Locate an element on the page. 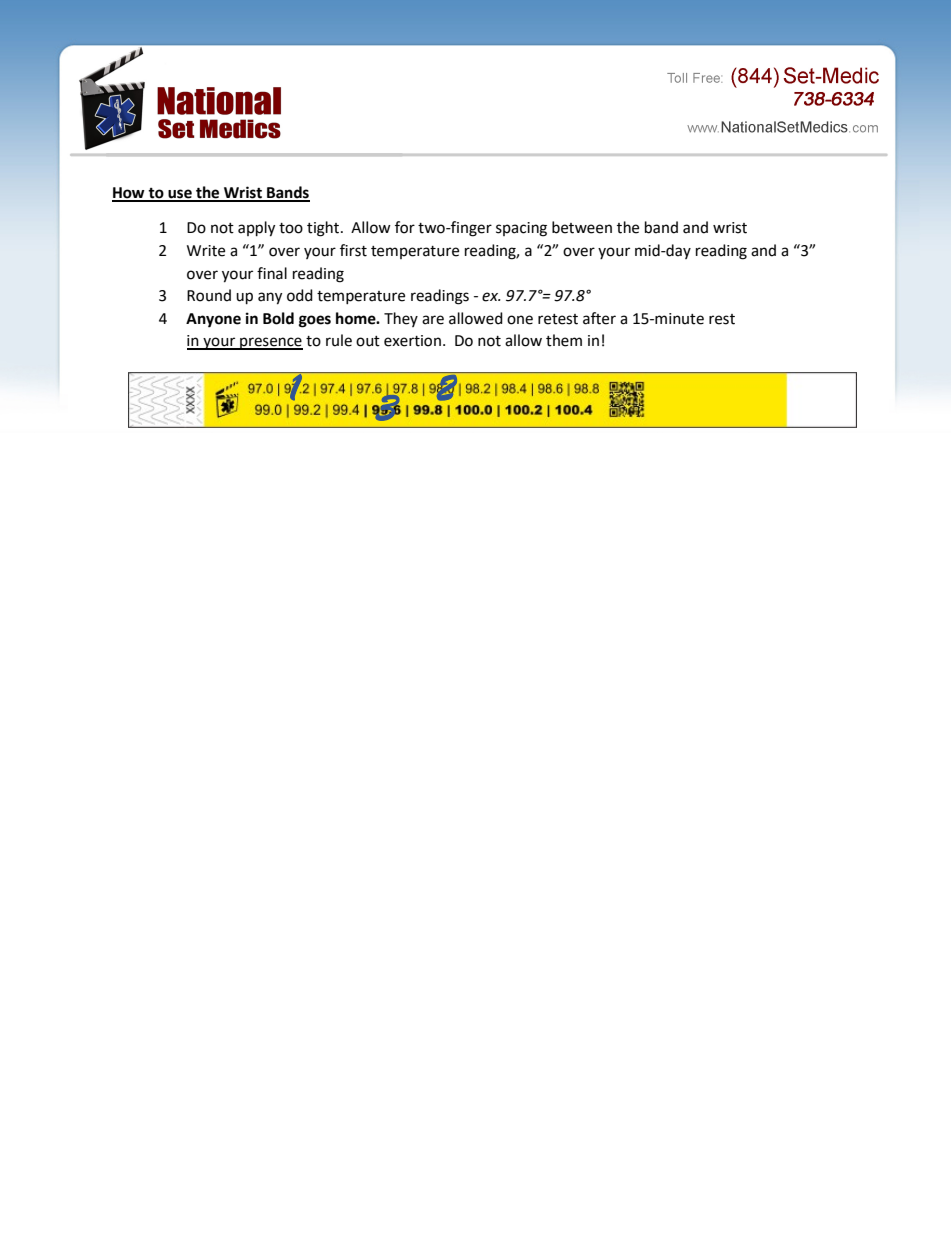 Image resolution: width=952 pixels, height=1233 pixels. for is located at coordinates (405, 227).
